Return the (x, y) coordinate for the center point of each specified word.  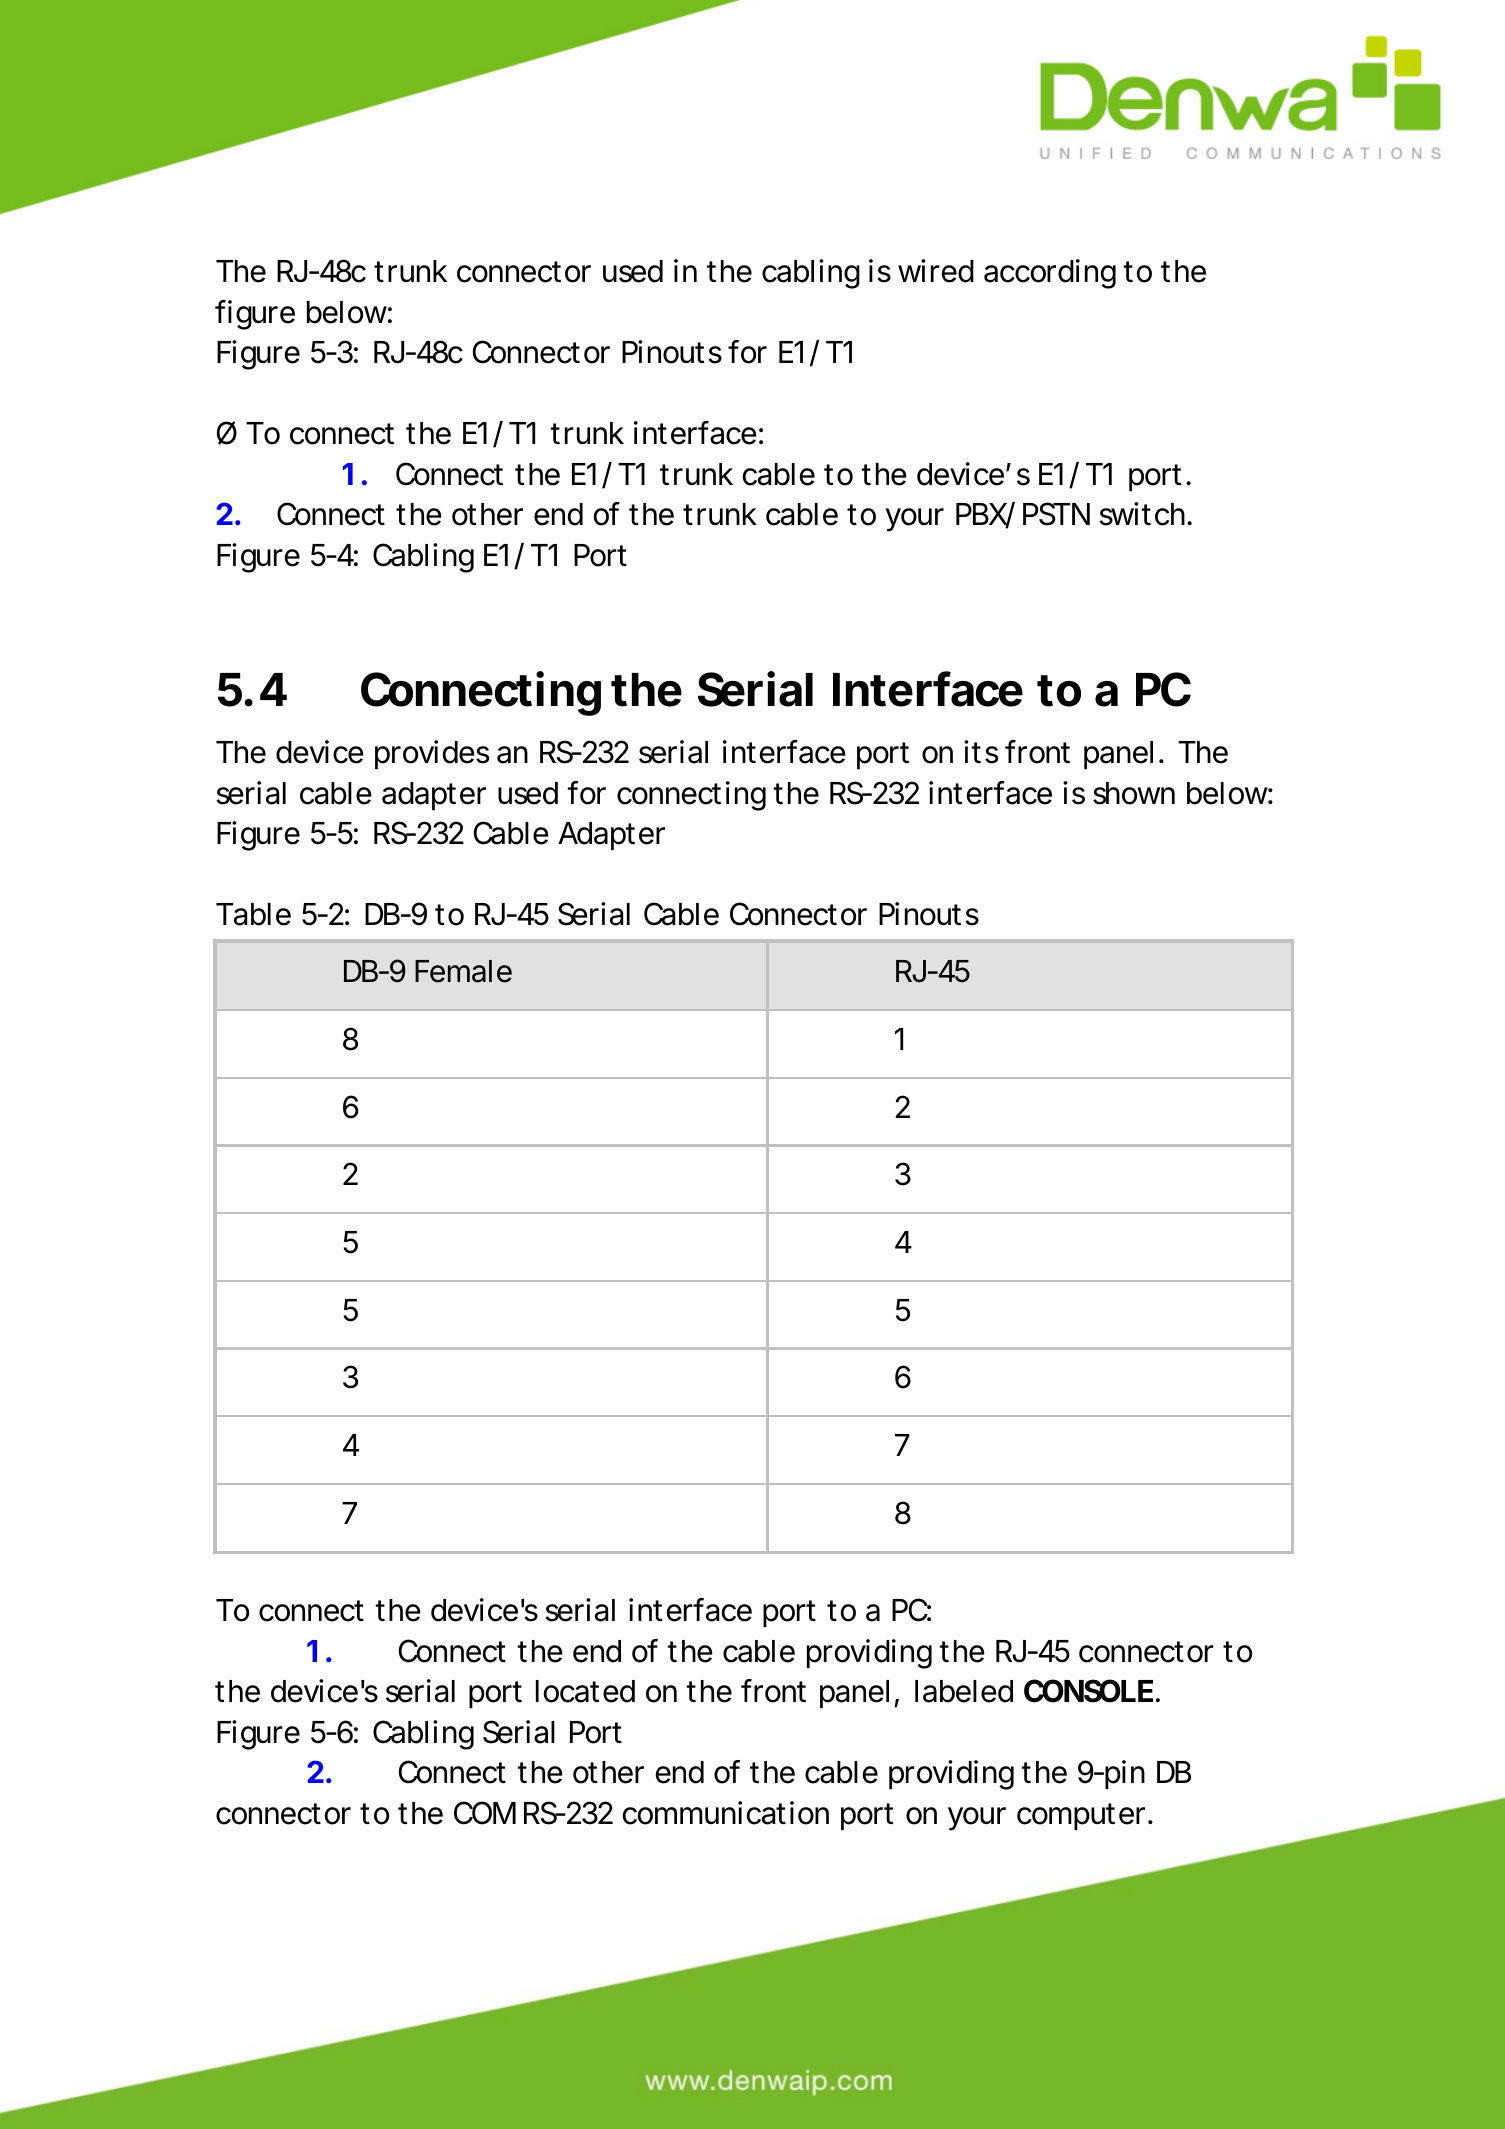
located (585, 1691)
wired (936, 271)
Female (463, 971)
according (1050, 274)
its (981, 752)
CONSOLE (1088, 1691)
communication (726, 1813)
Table (253, 914)
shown (1134, 793)
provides (432, 755)
